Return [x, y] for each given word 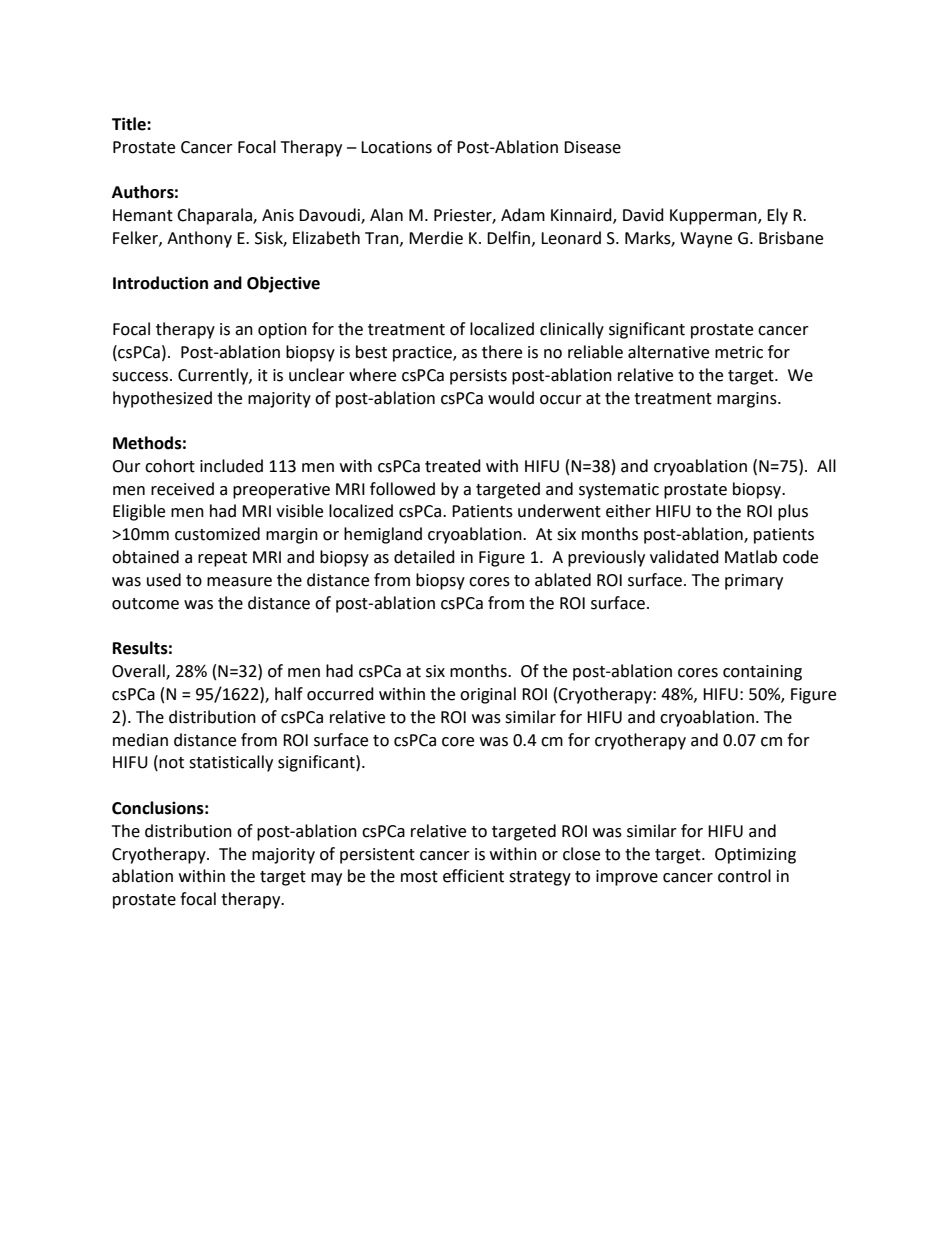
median [140, 740]
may [326, 879]
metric [739, 352]
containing [762, 673]
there [502, 352]
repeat [222, 559]
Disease [592, 147]
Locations [396, 147]
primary [754, 582]
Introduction [160, 283]
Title [130, 124]
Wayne [706, 240]
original [488, 695]
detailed [424, 557]
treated [453, 466]
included [231, 466]
